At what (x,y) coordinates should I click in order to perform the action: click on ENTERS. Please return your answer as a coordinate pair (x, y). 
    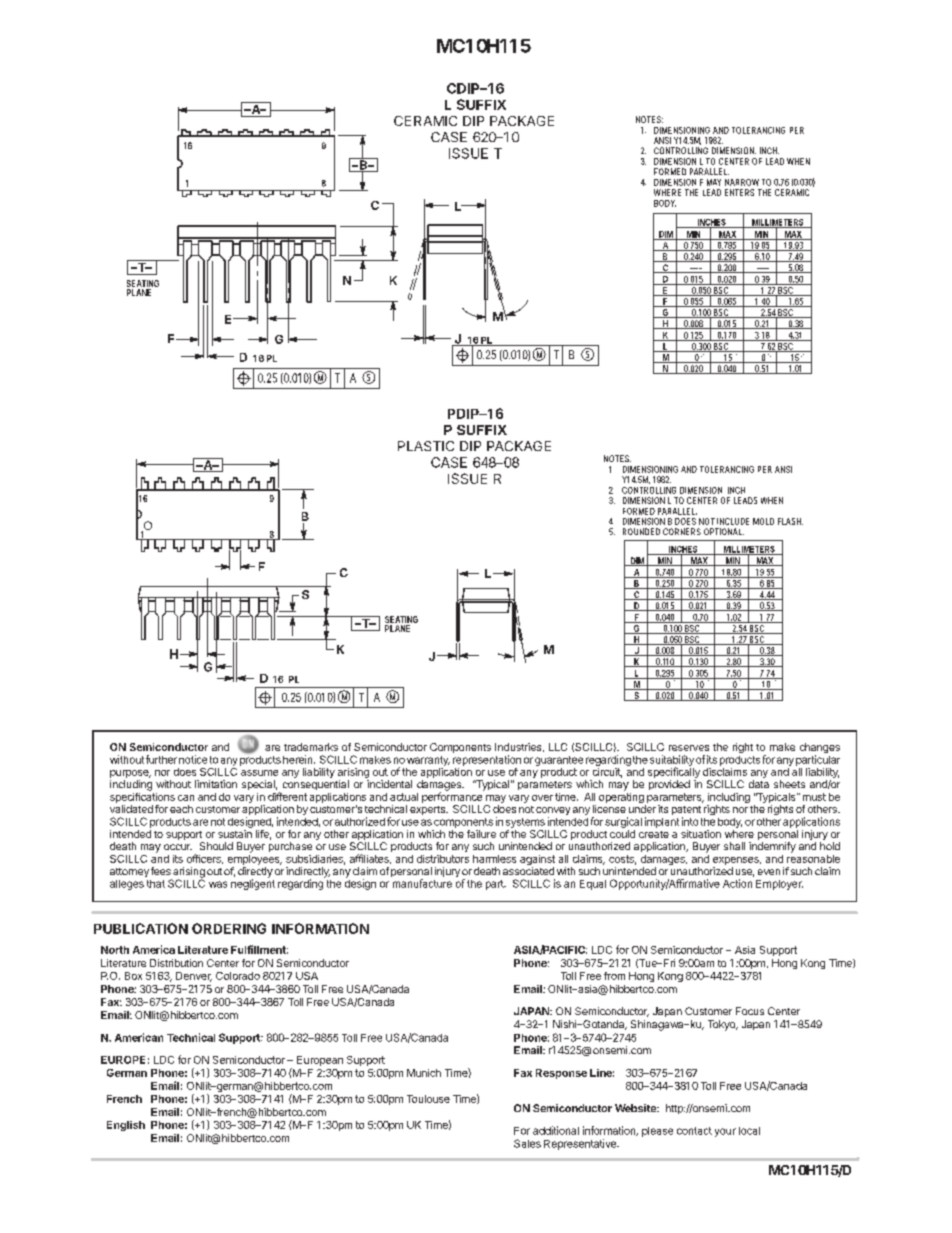
    Looking at the image, I should click on (739, 192).
